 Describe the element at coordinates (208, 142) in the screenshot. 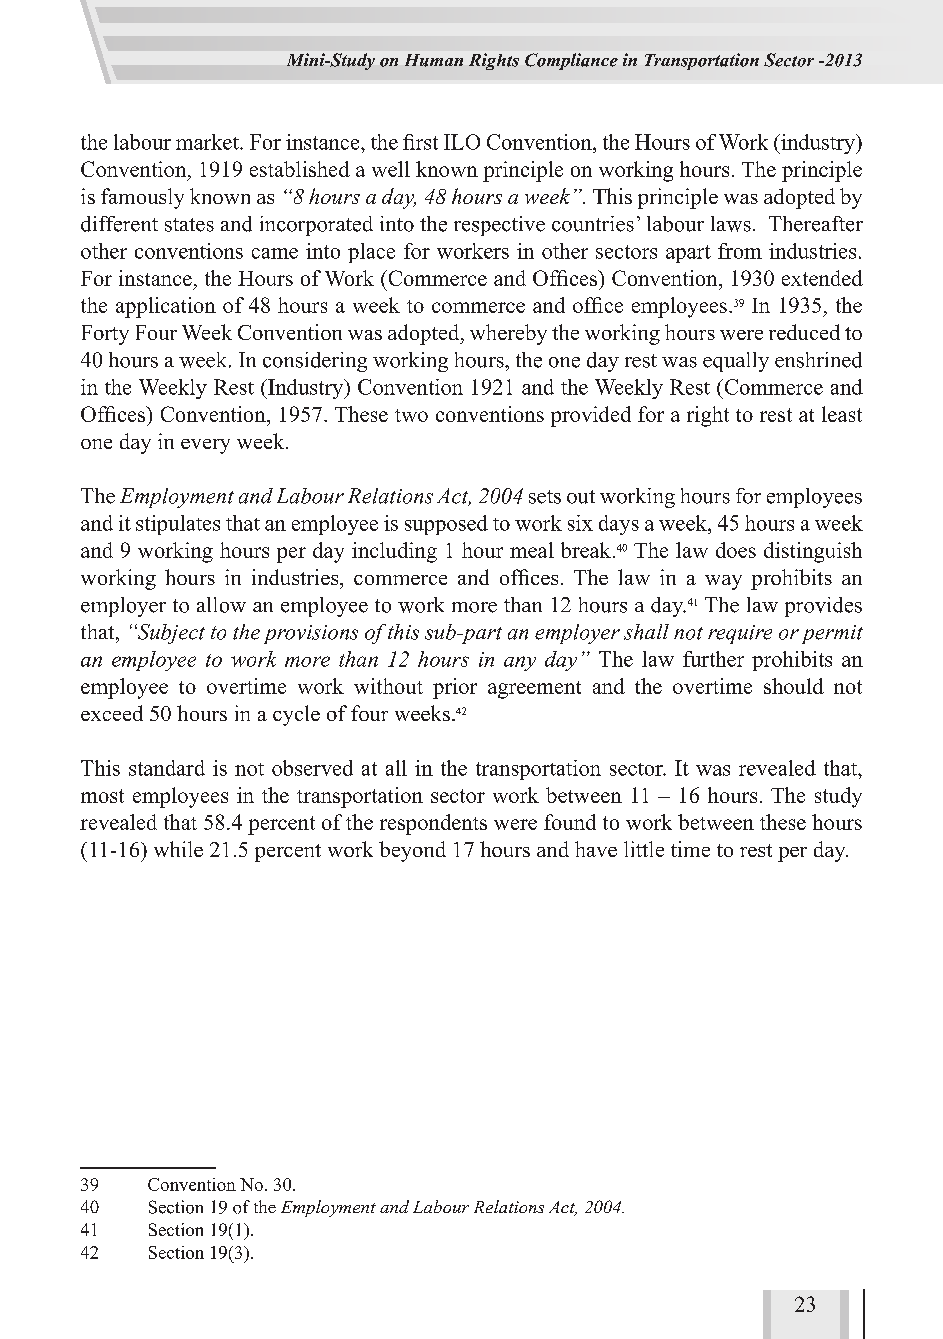

I see `market` at that location.
